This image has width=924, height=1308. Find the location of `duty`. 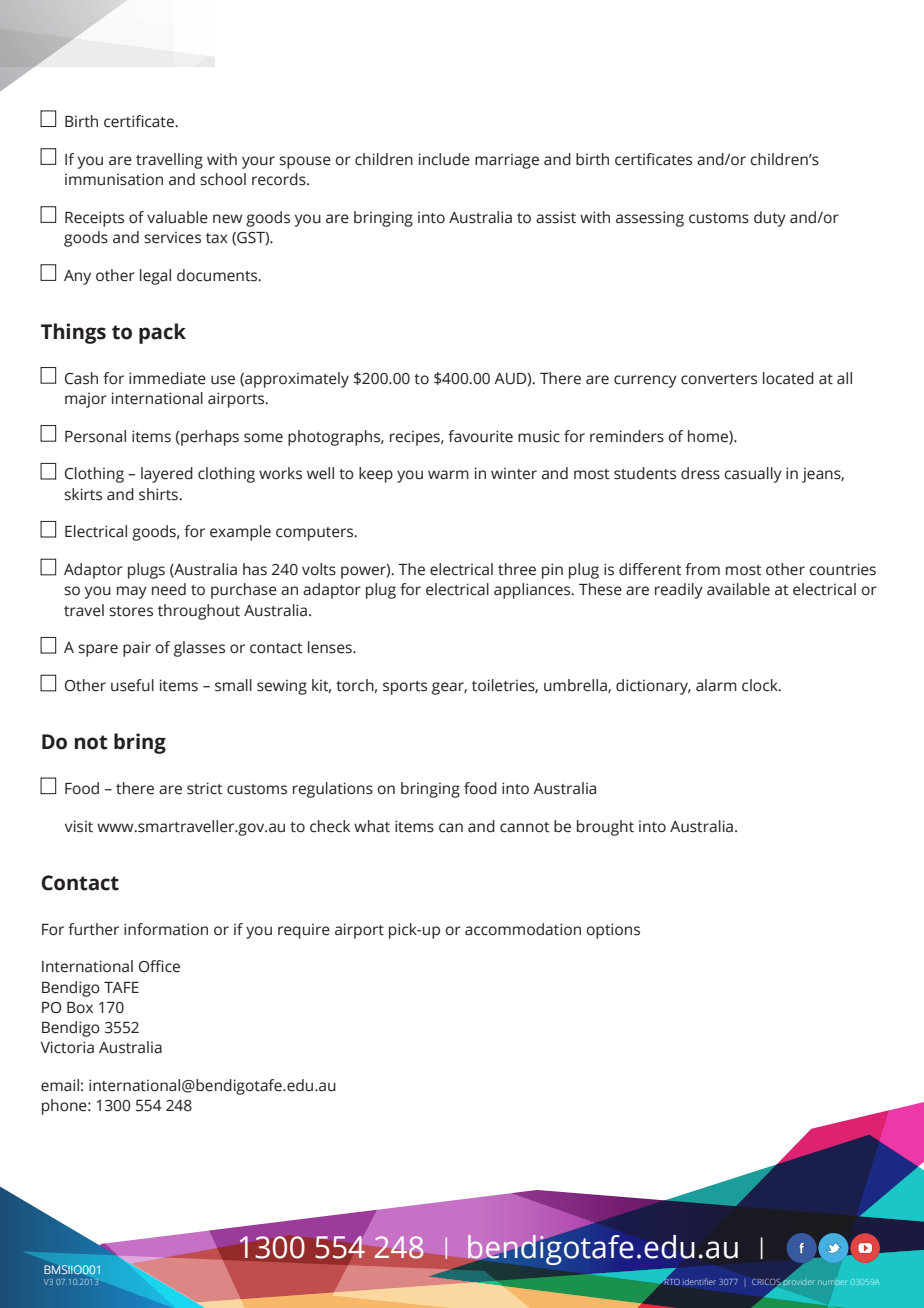

duty is located at coordinates (770, 219).
